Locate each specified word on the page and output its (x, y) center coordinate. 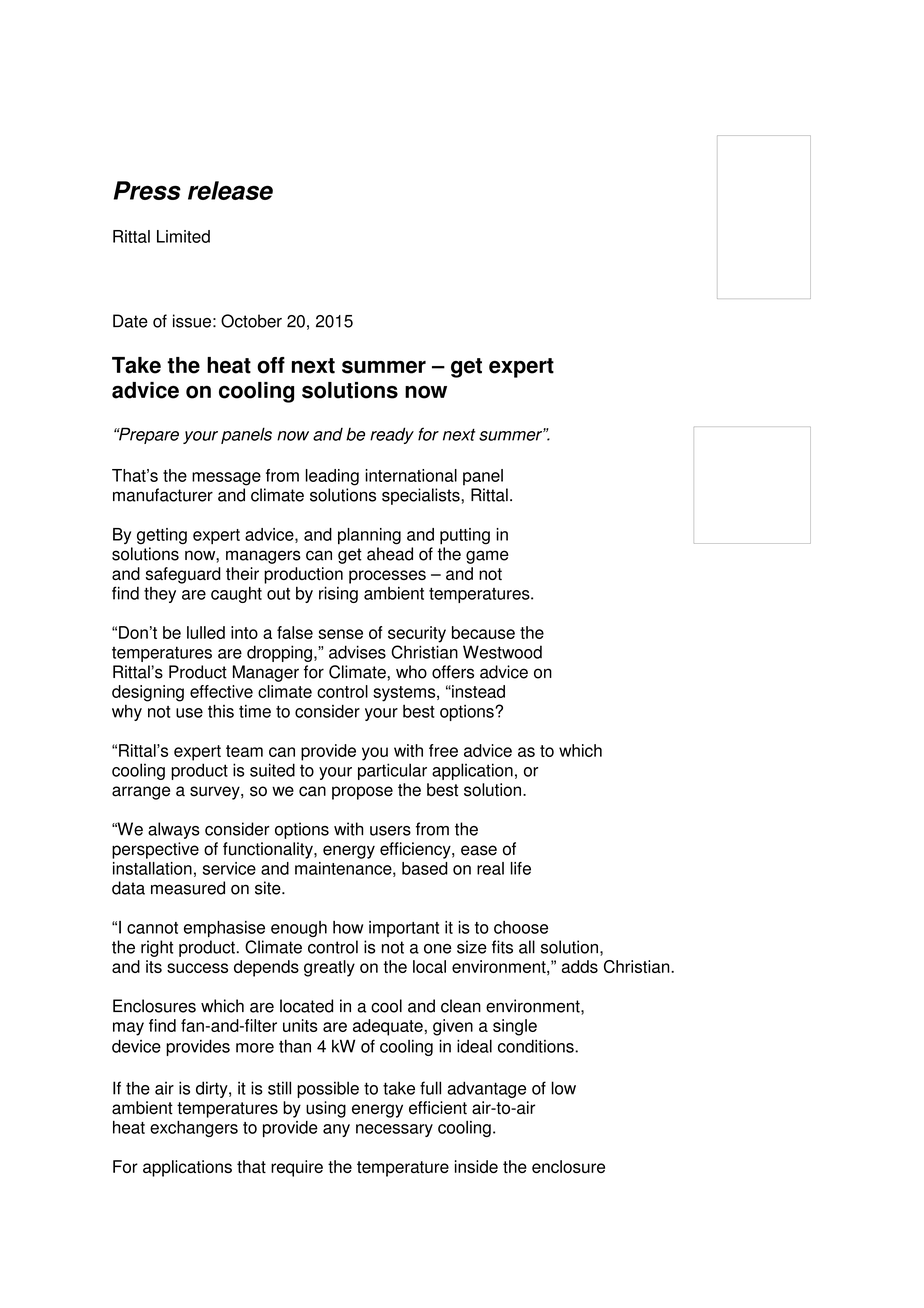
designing (148, 693)
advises (357, 652)
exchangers (194, 1129)
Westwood (502, 652)
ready (392, 435)
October (251, 321)
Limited (183, 236)
